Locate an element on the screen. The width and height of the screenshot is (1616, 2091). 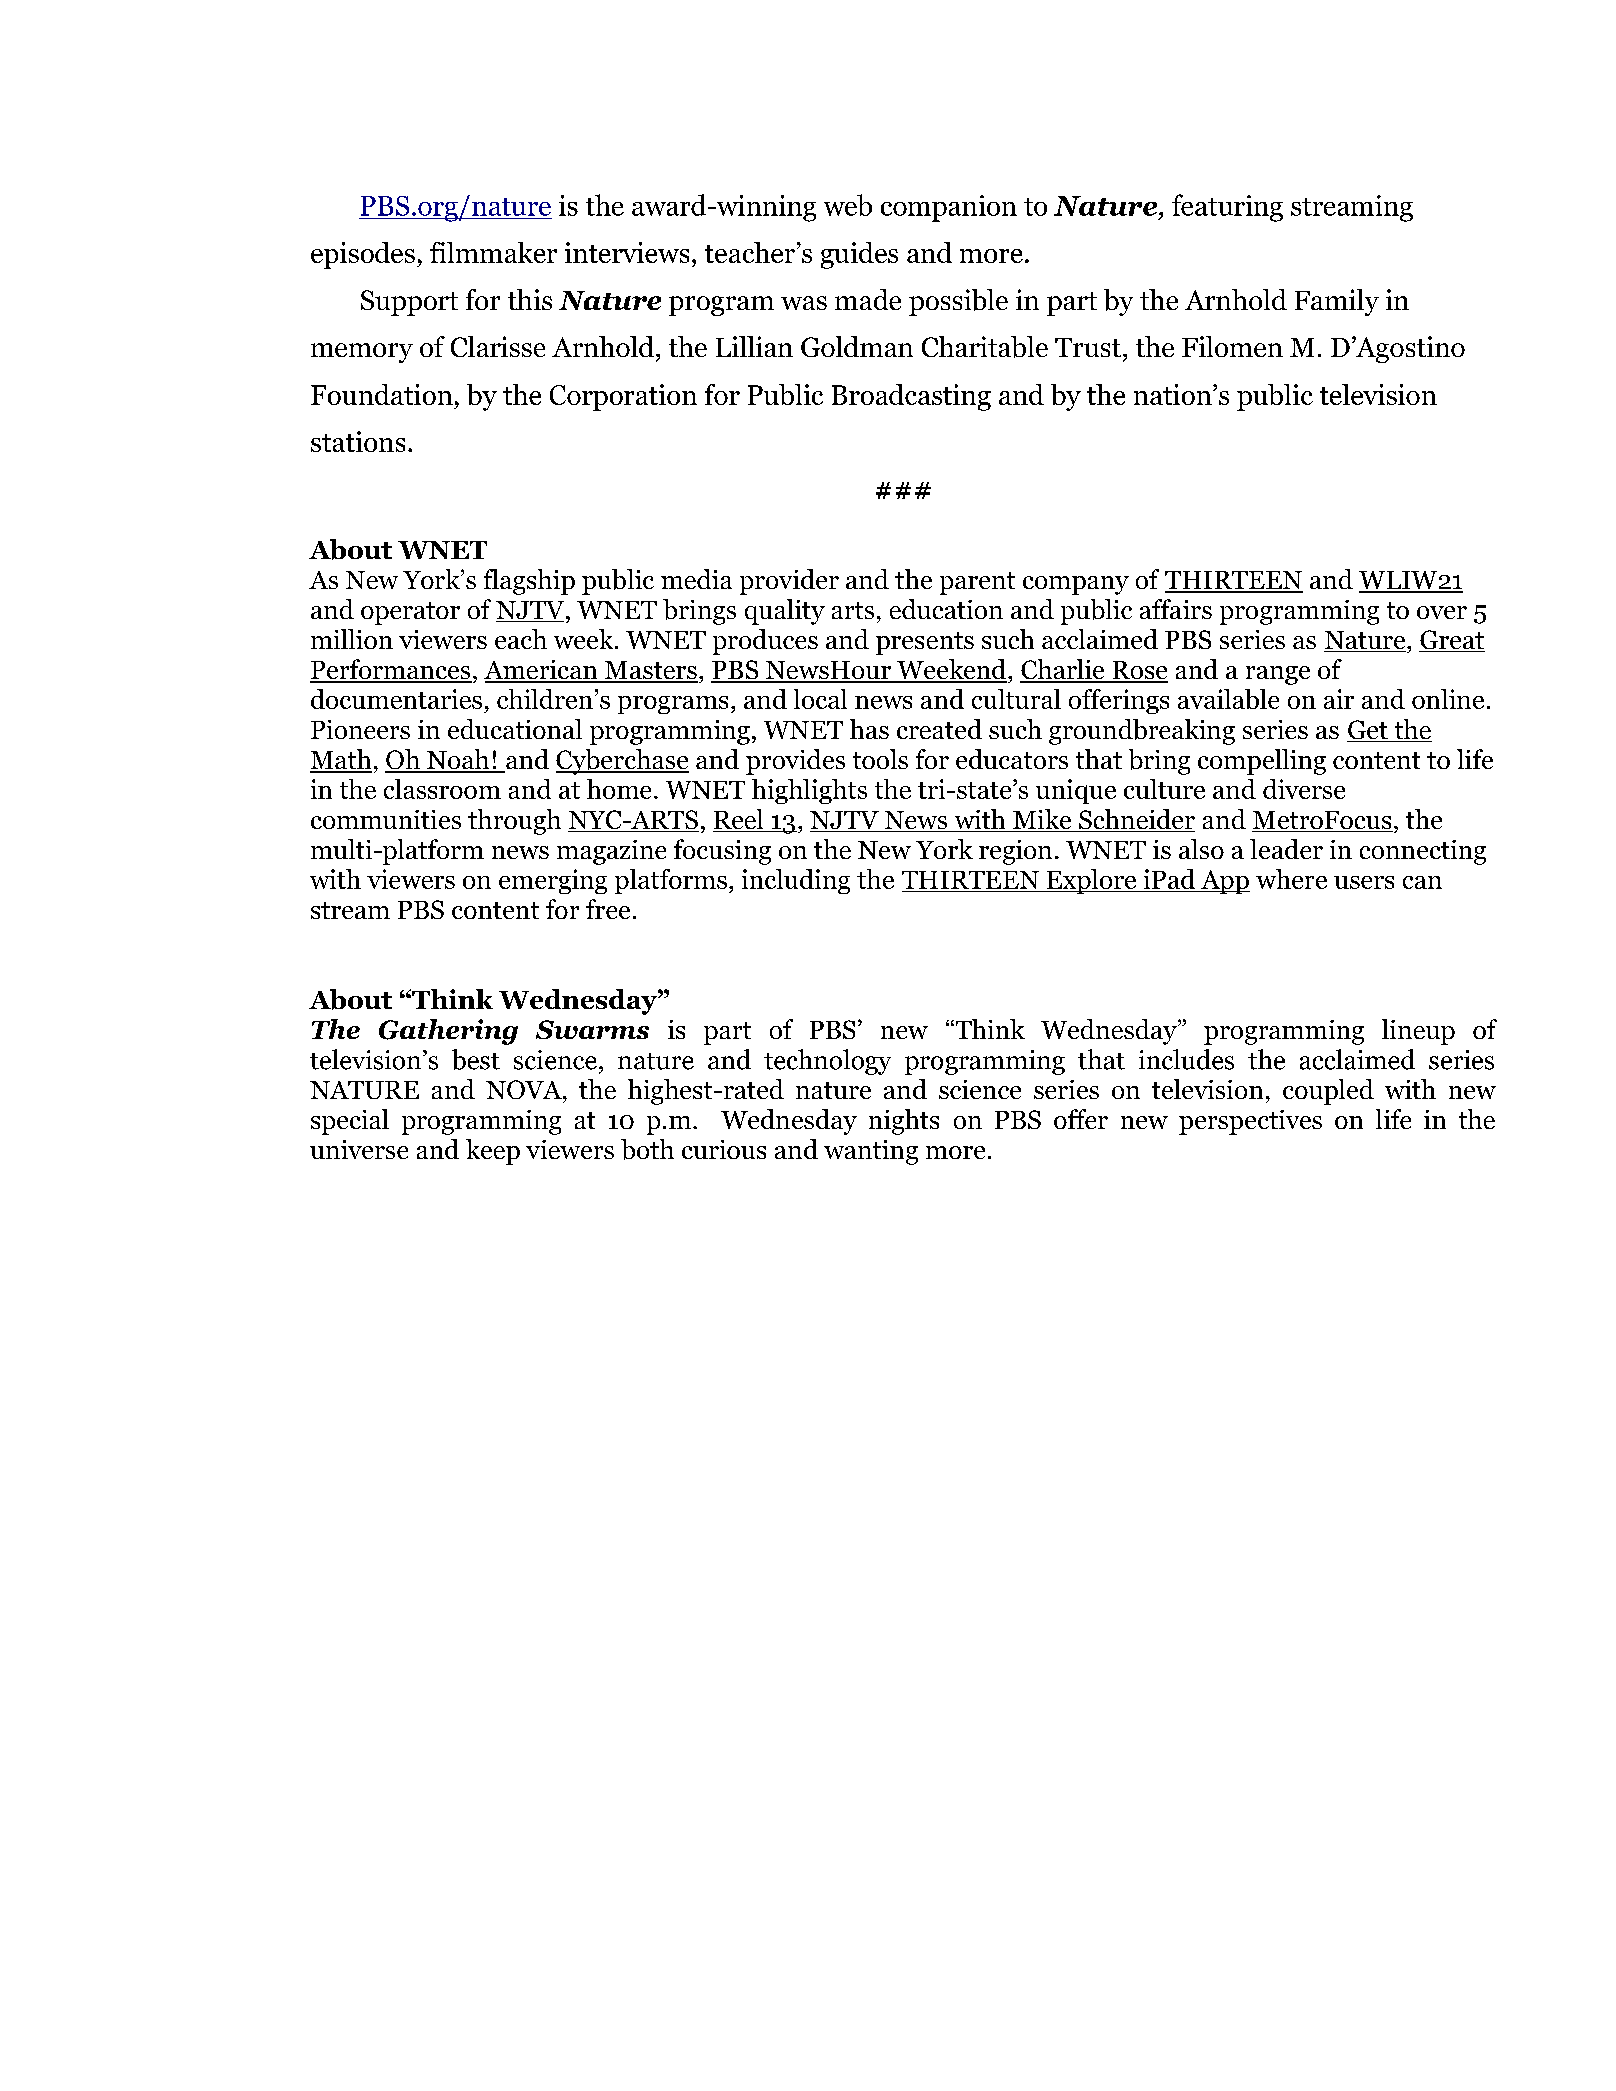
perspectives is located at coordinates (1250, 1122).
